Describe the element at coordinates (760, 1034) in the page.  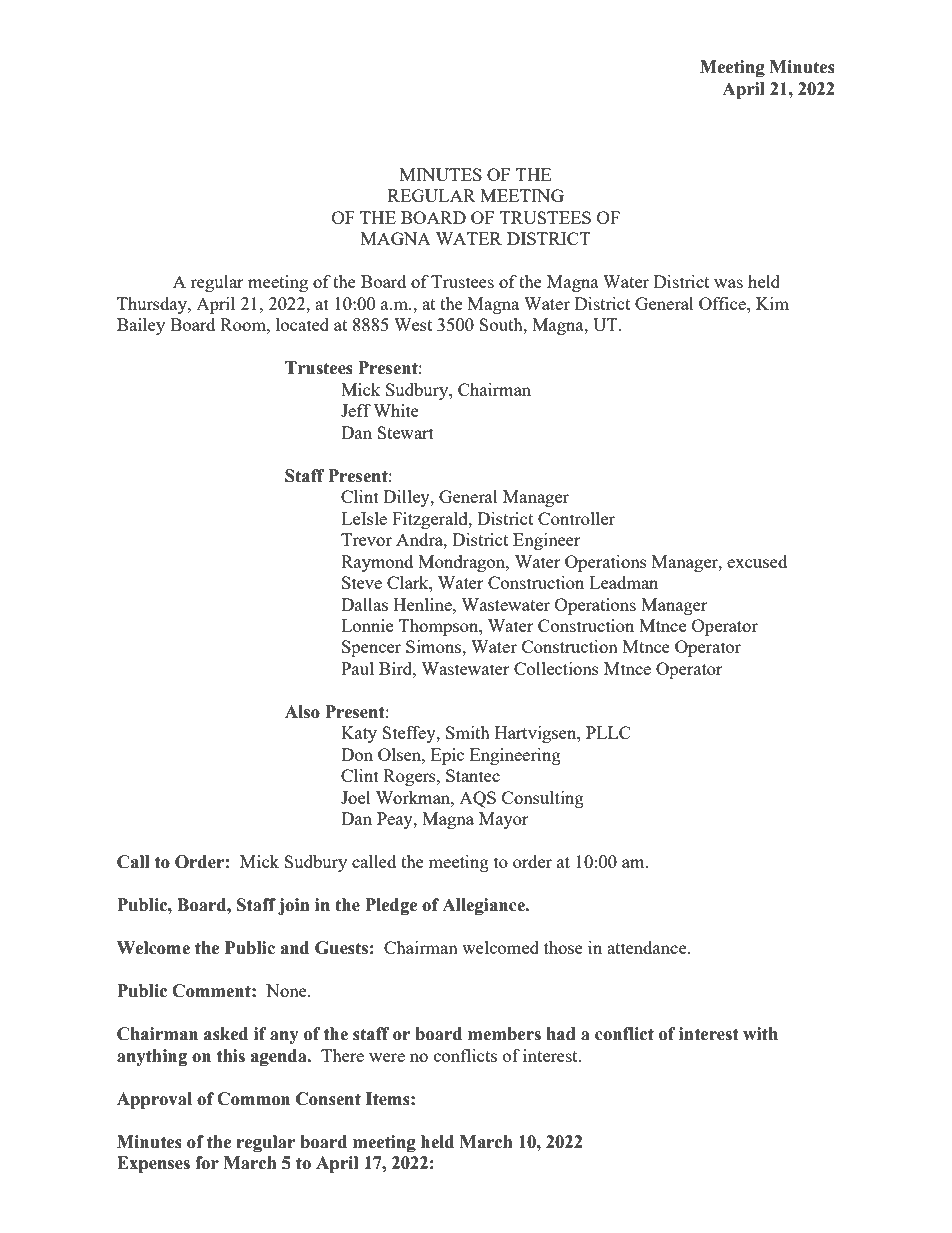
I see `with` at that location.
